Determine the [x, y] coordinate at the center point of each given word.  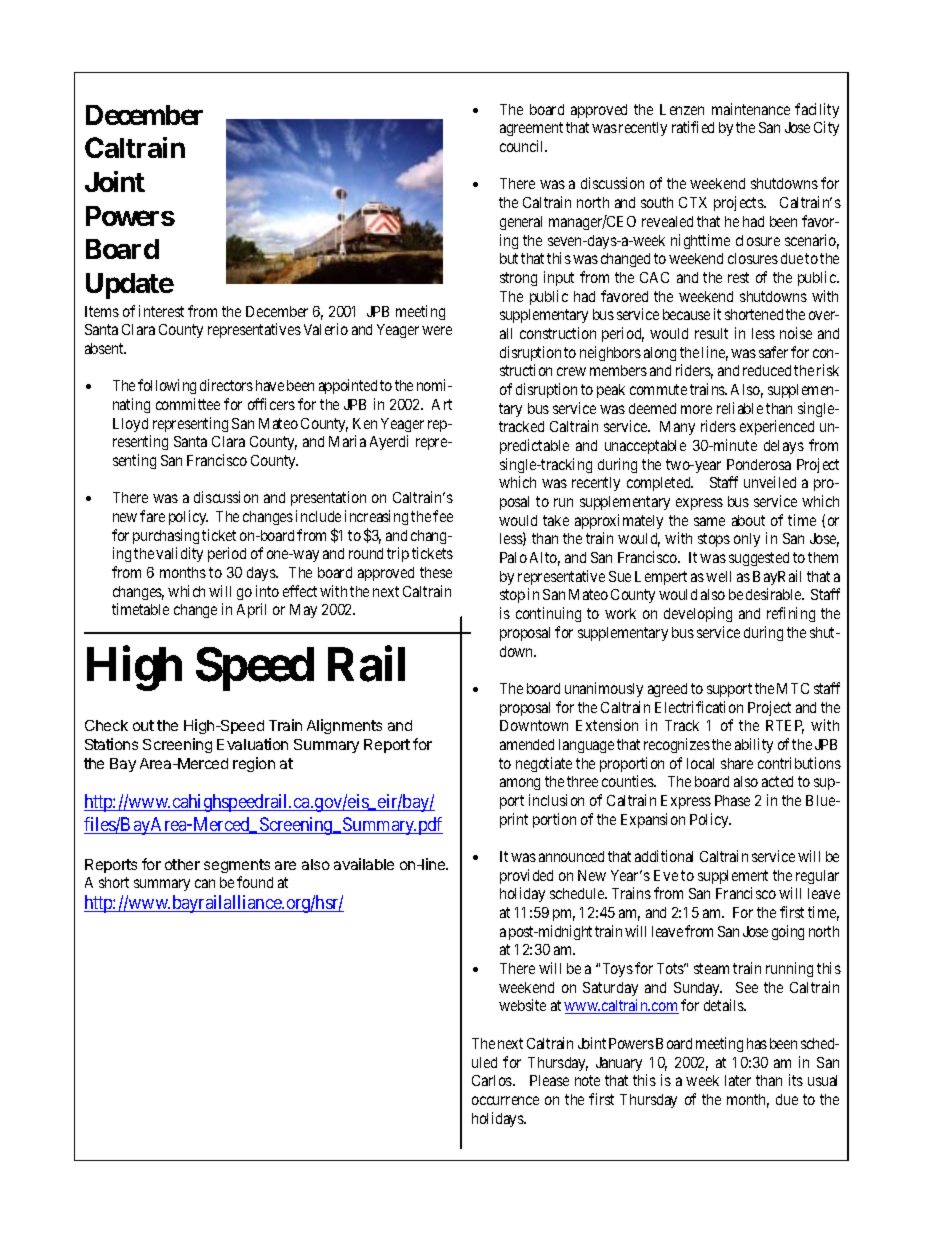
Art [442, 404]
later [738, 1080]
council [523, 146]
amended [527, 744]
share [737, 763]
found [255, 882]
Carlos [493, 1080]
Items [102, 311]
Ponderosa [759, 464]
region [254, 764]
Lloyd [130, 425]
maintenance [751, 109]
